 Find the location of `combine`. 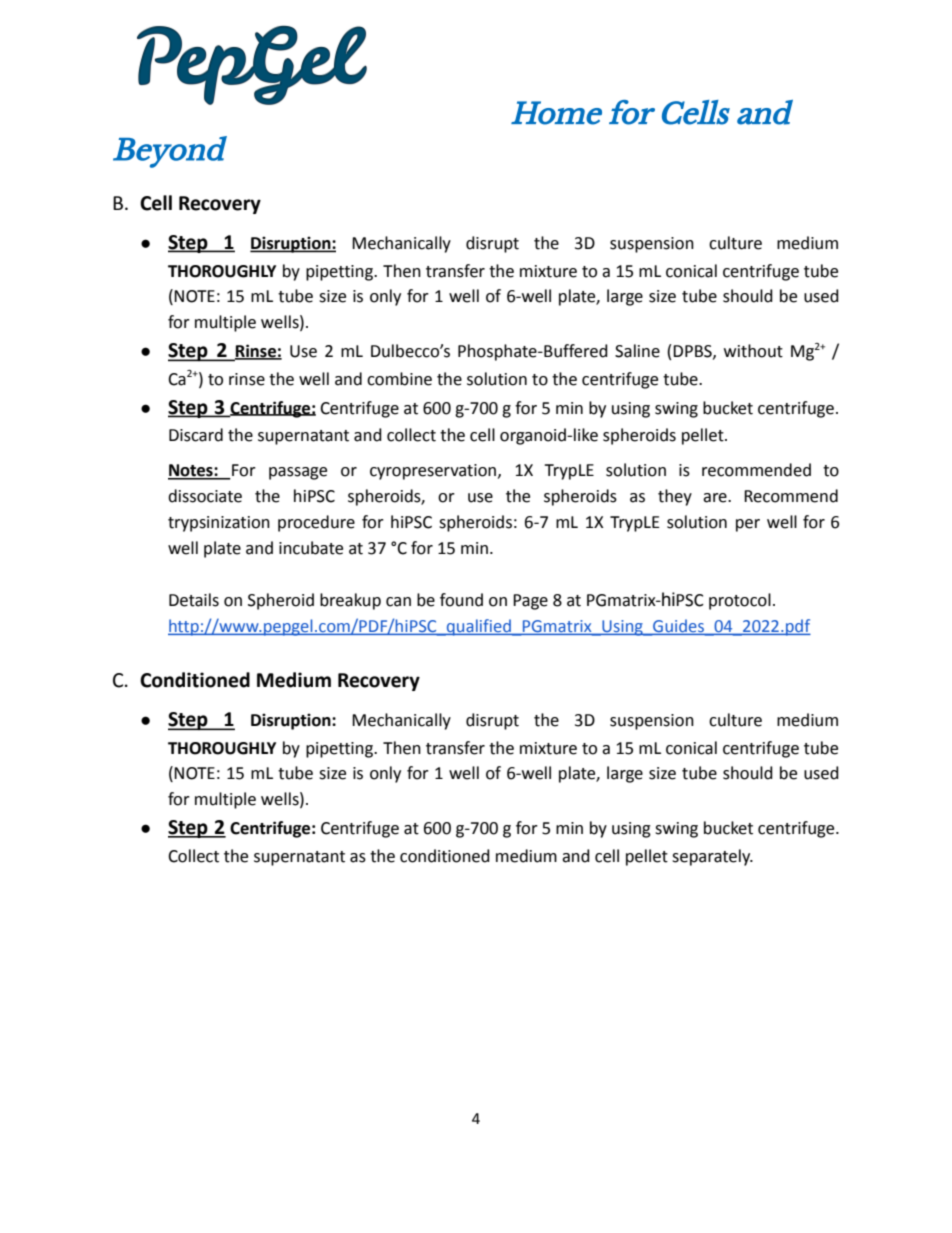

combine is located at coordinates (399, 379).
